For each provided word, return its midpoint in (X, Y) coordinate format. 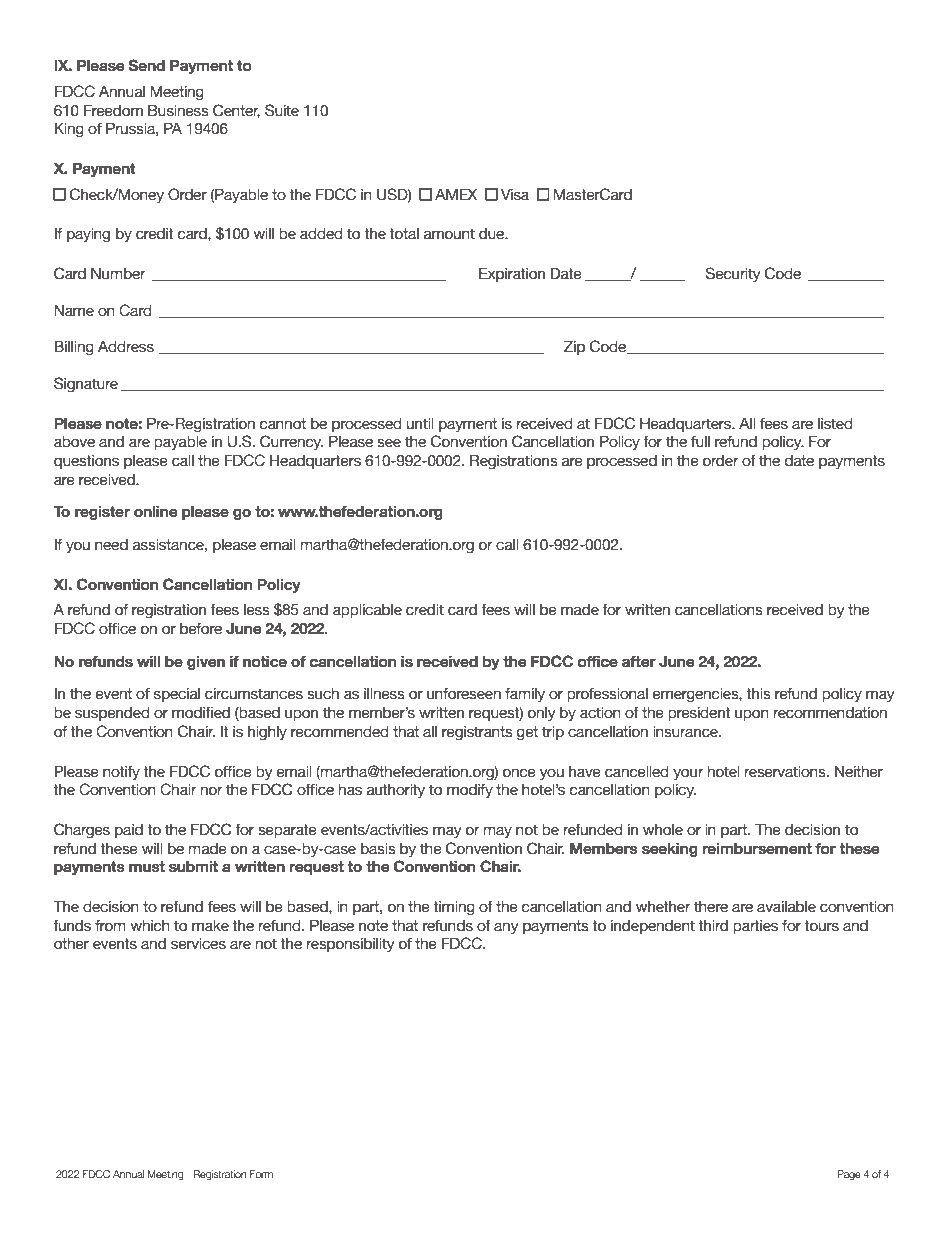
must (147, 867)
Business (178, 110)
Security (733, 274)
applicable (367, 611)
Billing (74, 347)
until (420, 424)
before (201, 629)
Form (261, 1174)
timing (454, 908)
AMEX (456, 194)
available (786, 907)
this (758, 694)
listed (835, 424)
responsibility (351, 945)
